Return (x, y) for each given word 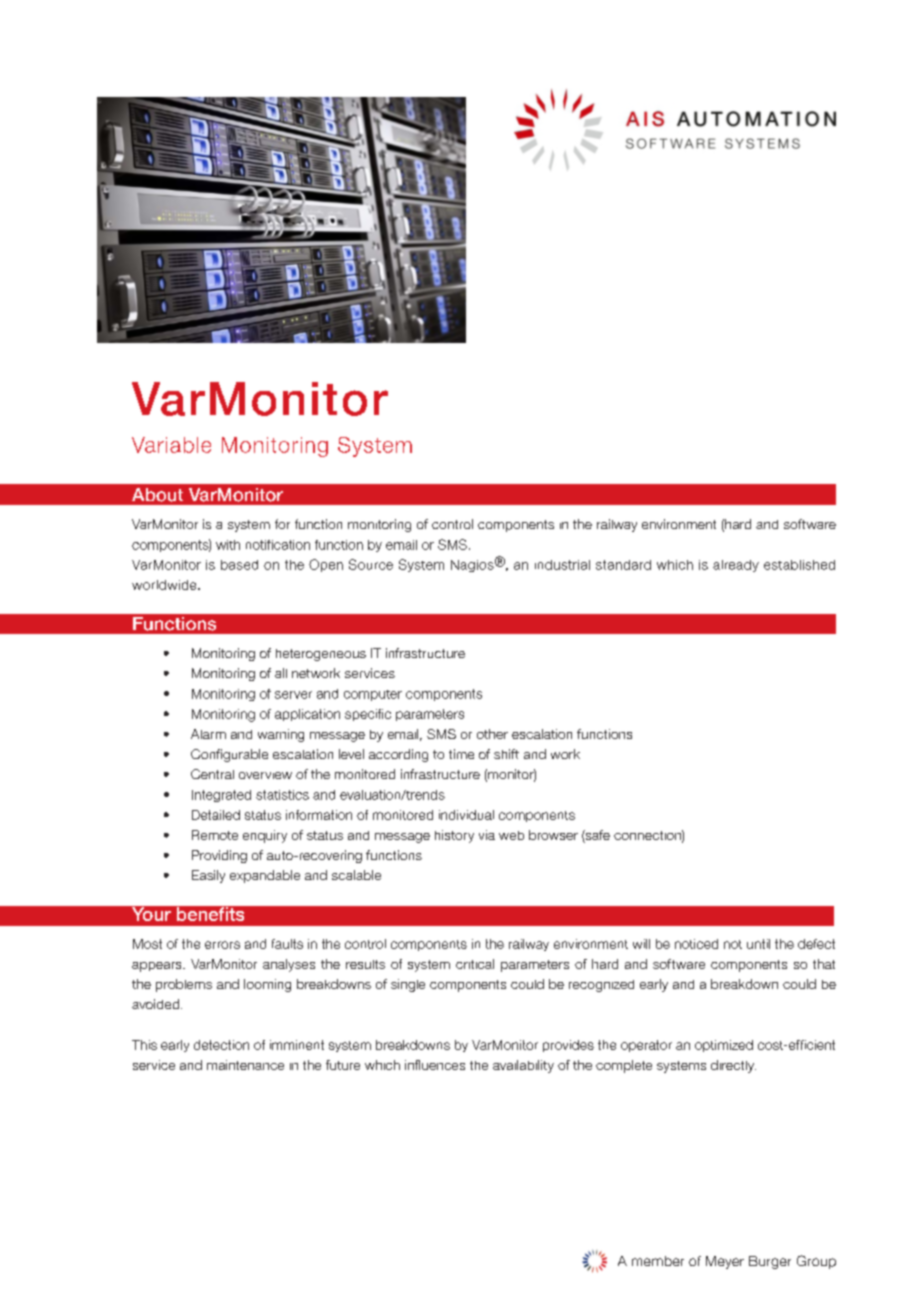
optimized (724, 1046)
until (758, 944)
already (736, 566)
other (492, 734)
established (799, 565)
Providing (219, 856)
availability (523, 1066)
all (281, 673)
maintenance (245, 1065)
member (658, 1261)
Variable (171, 445)
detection (221, 1045)
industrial (562, 565)
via (487, 835)
